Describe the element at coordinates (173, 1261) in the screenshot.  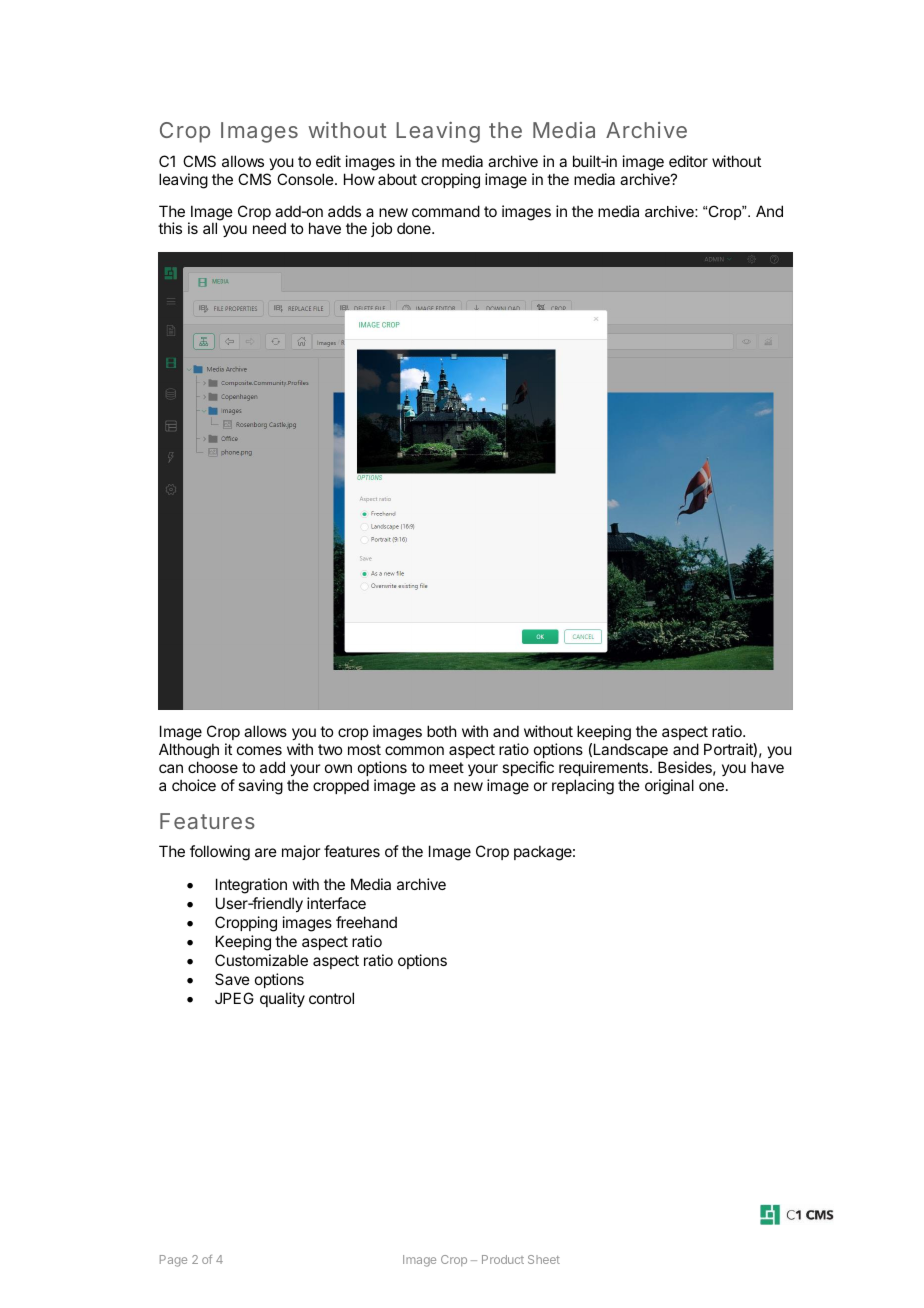
I see `Page` at that location.
